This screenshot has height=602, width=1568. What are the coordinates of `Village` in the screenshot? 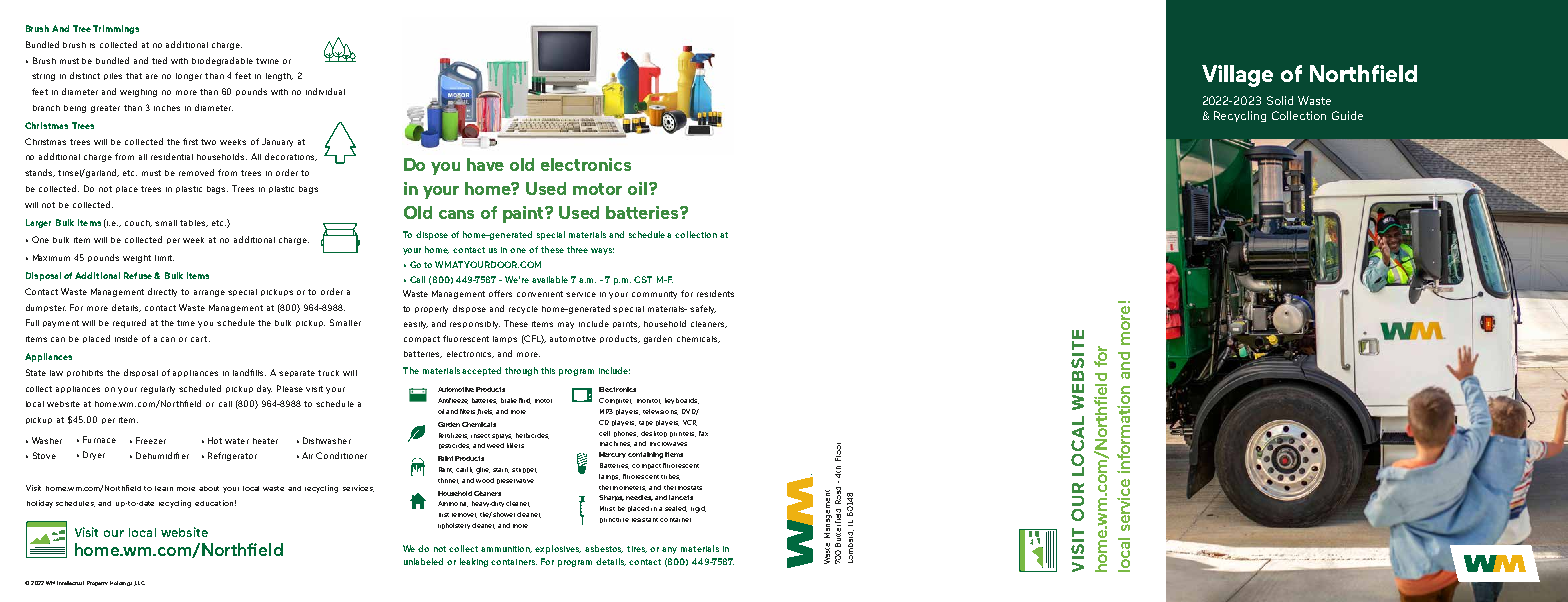 It's located at (1237, 76).
